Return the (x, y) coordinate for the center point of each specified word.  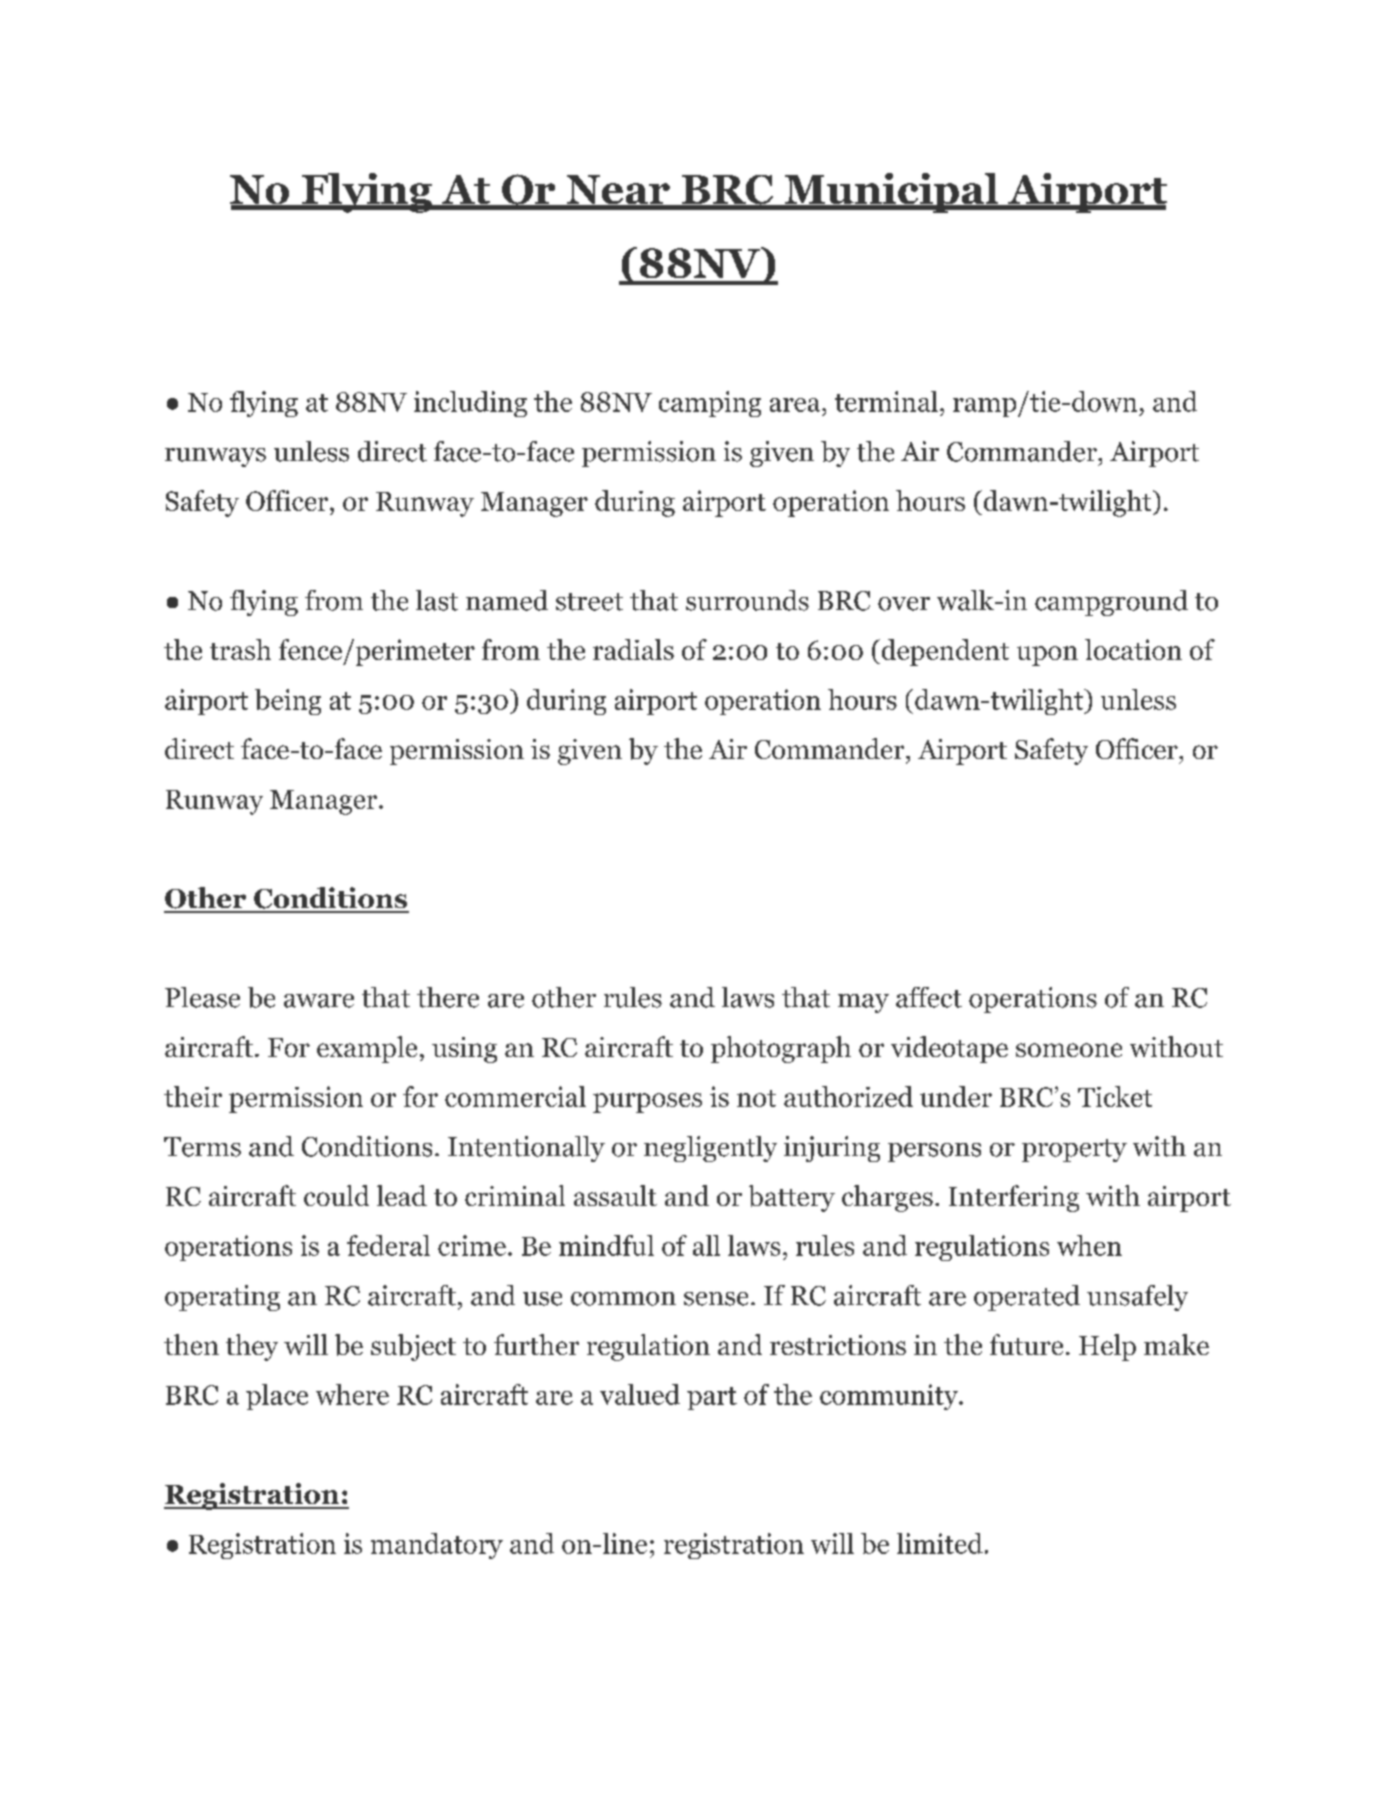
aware (319, 1001)
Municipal (891, 193)
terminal (886, 401)
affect (929, 997)
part (712, 1398)
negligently (710, 1149)
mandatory (437, 1546)
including (470, 404)
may (863, 1003)
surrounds (747, 600)
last (437, 600)
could (336, 1195)
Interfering (1014, 1198)
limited (940, 1543)
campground (1111, 603)
